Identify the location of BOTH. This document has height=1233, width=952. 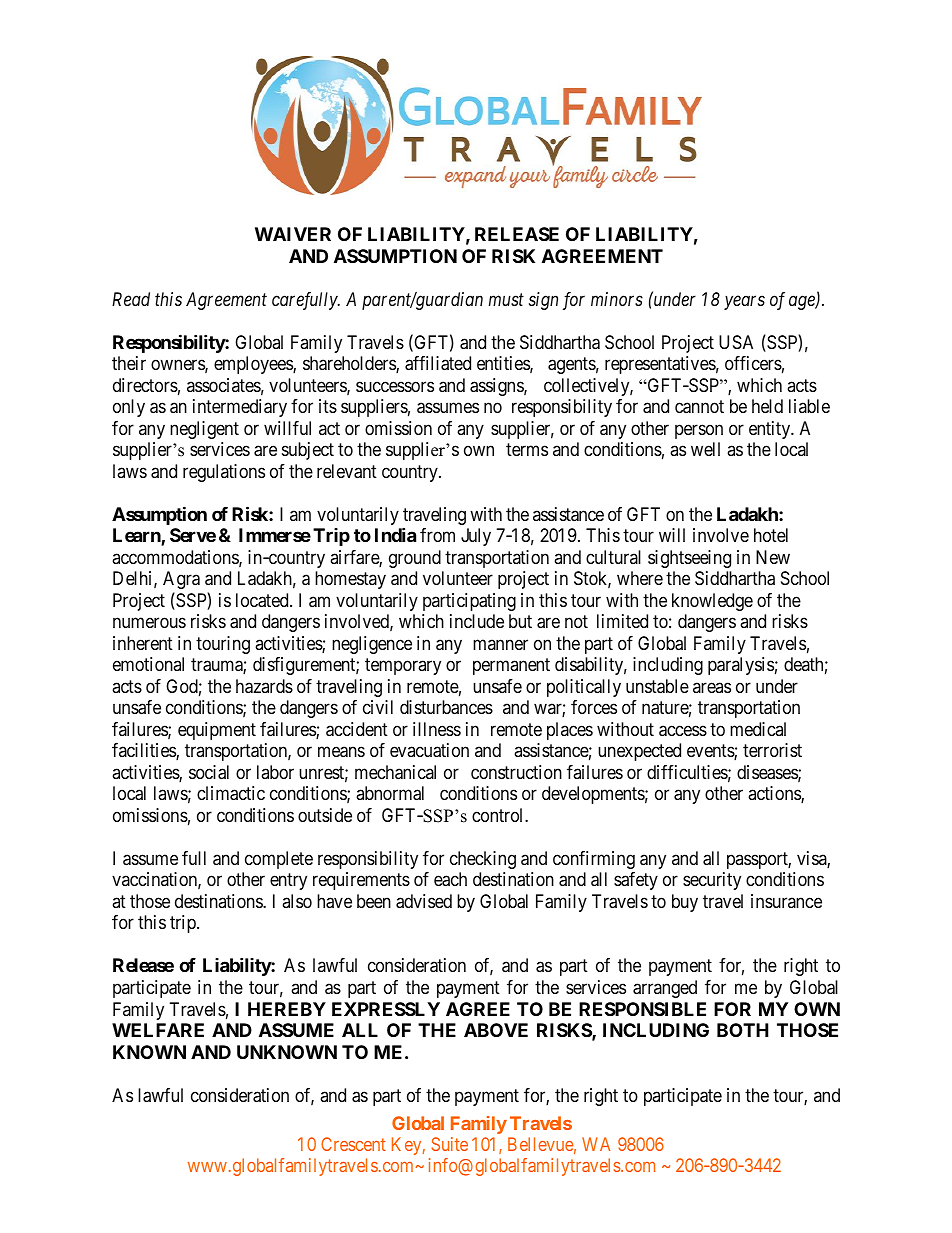
(743, 1030).
